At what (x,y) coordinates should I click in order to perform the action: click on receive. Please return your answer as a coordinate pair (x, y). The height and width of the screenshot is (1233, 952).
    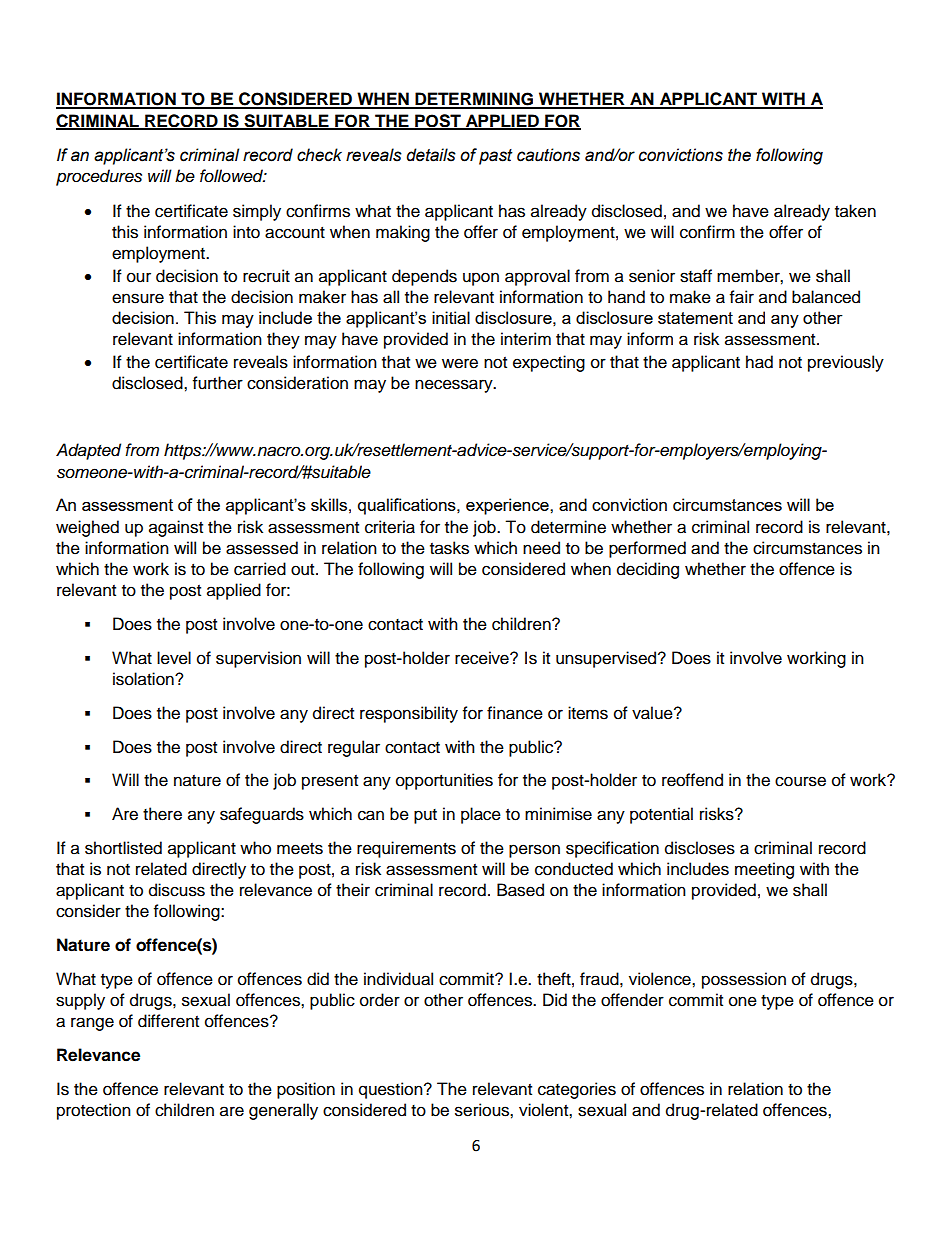
    Looking at the image, I should click on (483, 658).
